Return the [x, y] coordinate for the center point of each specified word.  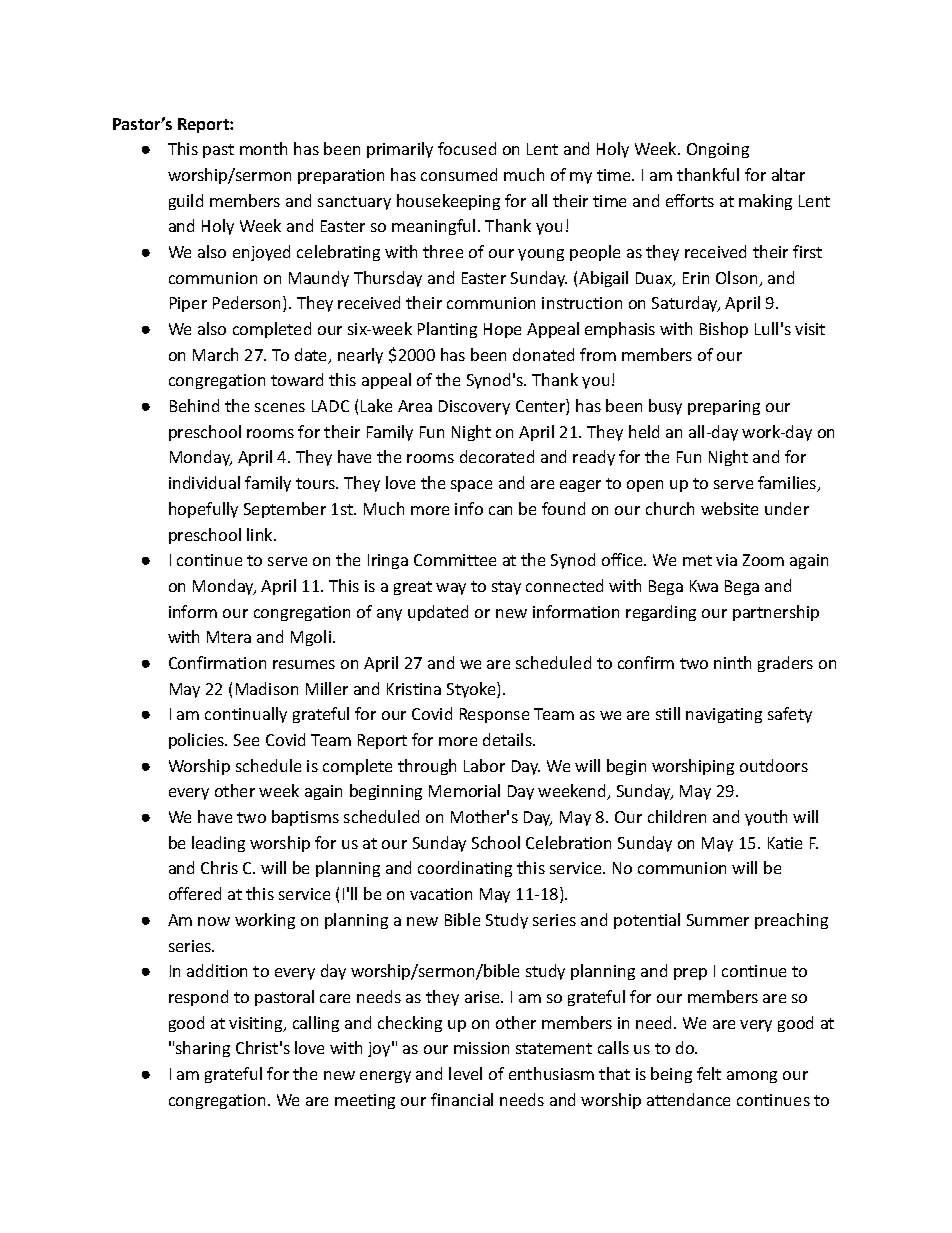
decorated [497, 456]
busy [665, 407]
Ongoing [718, 150]
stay [506, 588]
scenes [280, 407]
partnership [776, 613]
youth [766, 818]
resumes [304, 664]
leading [218, 844]
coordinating [465, 869]
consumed [459, 174]
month [263, 148]
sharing [203, 1049]
